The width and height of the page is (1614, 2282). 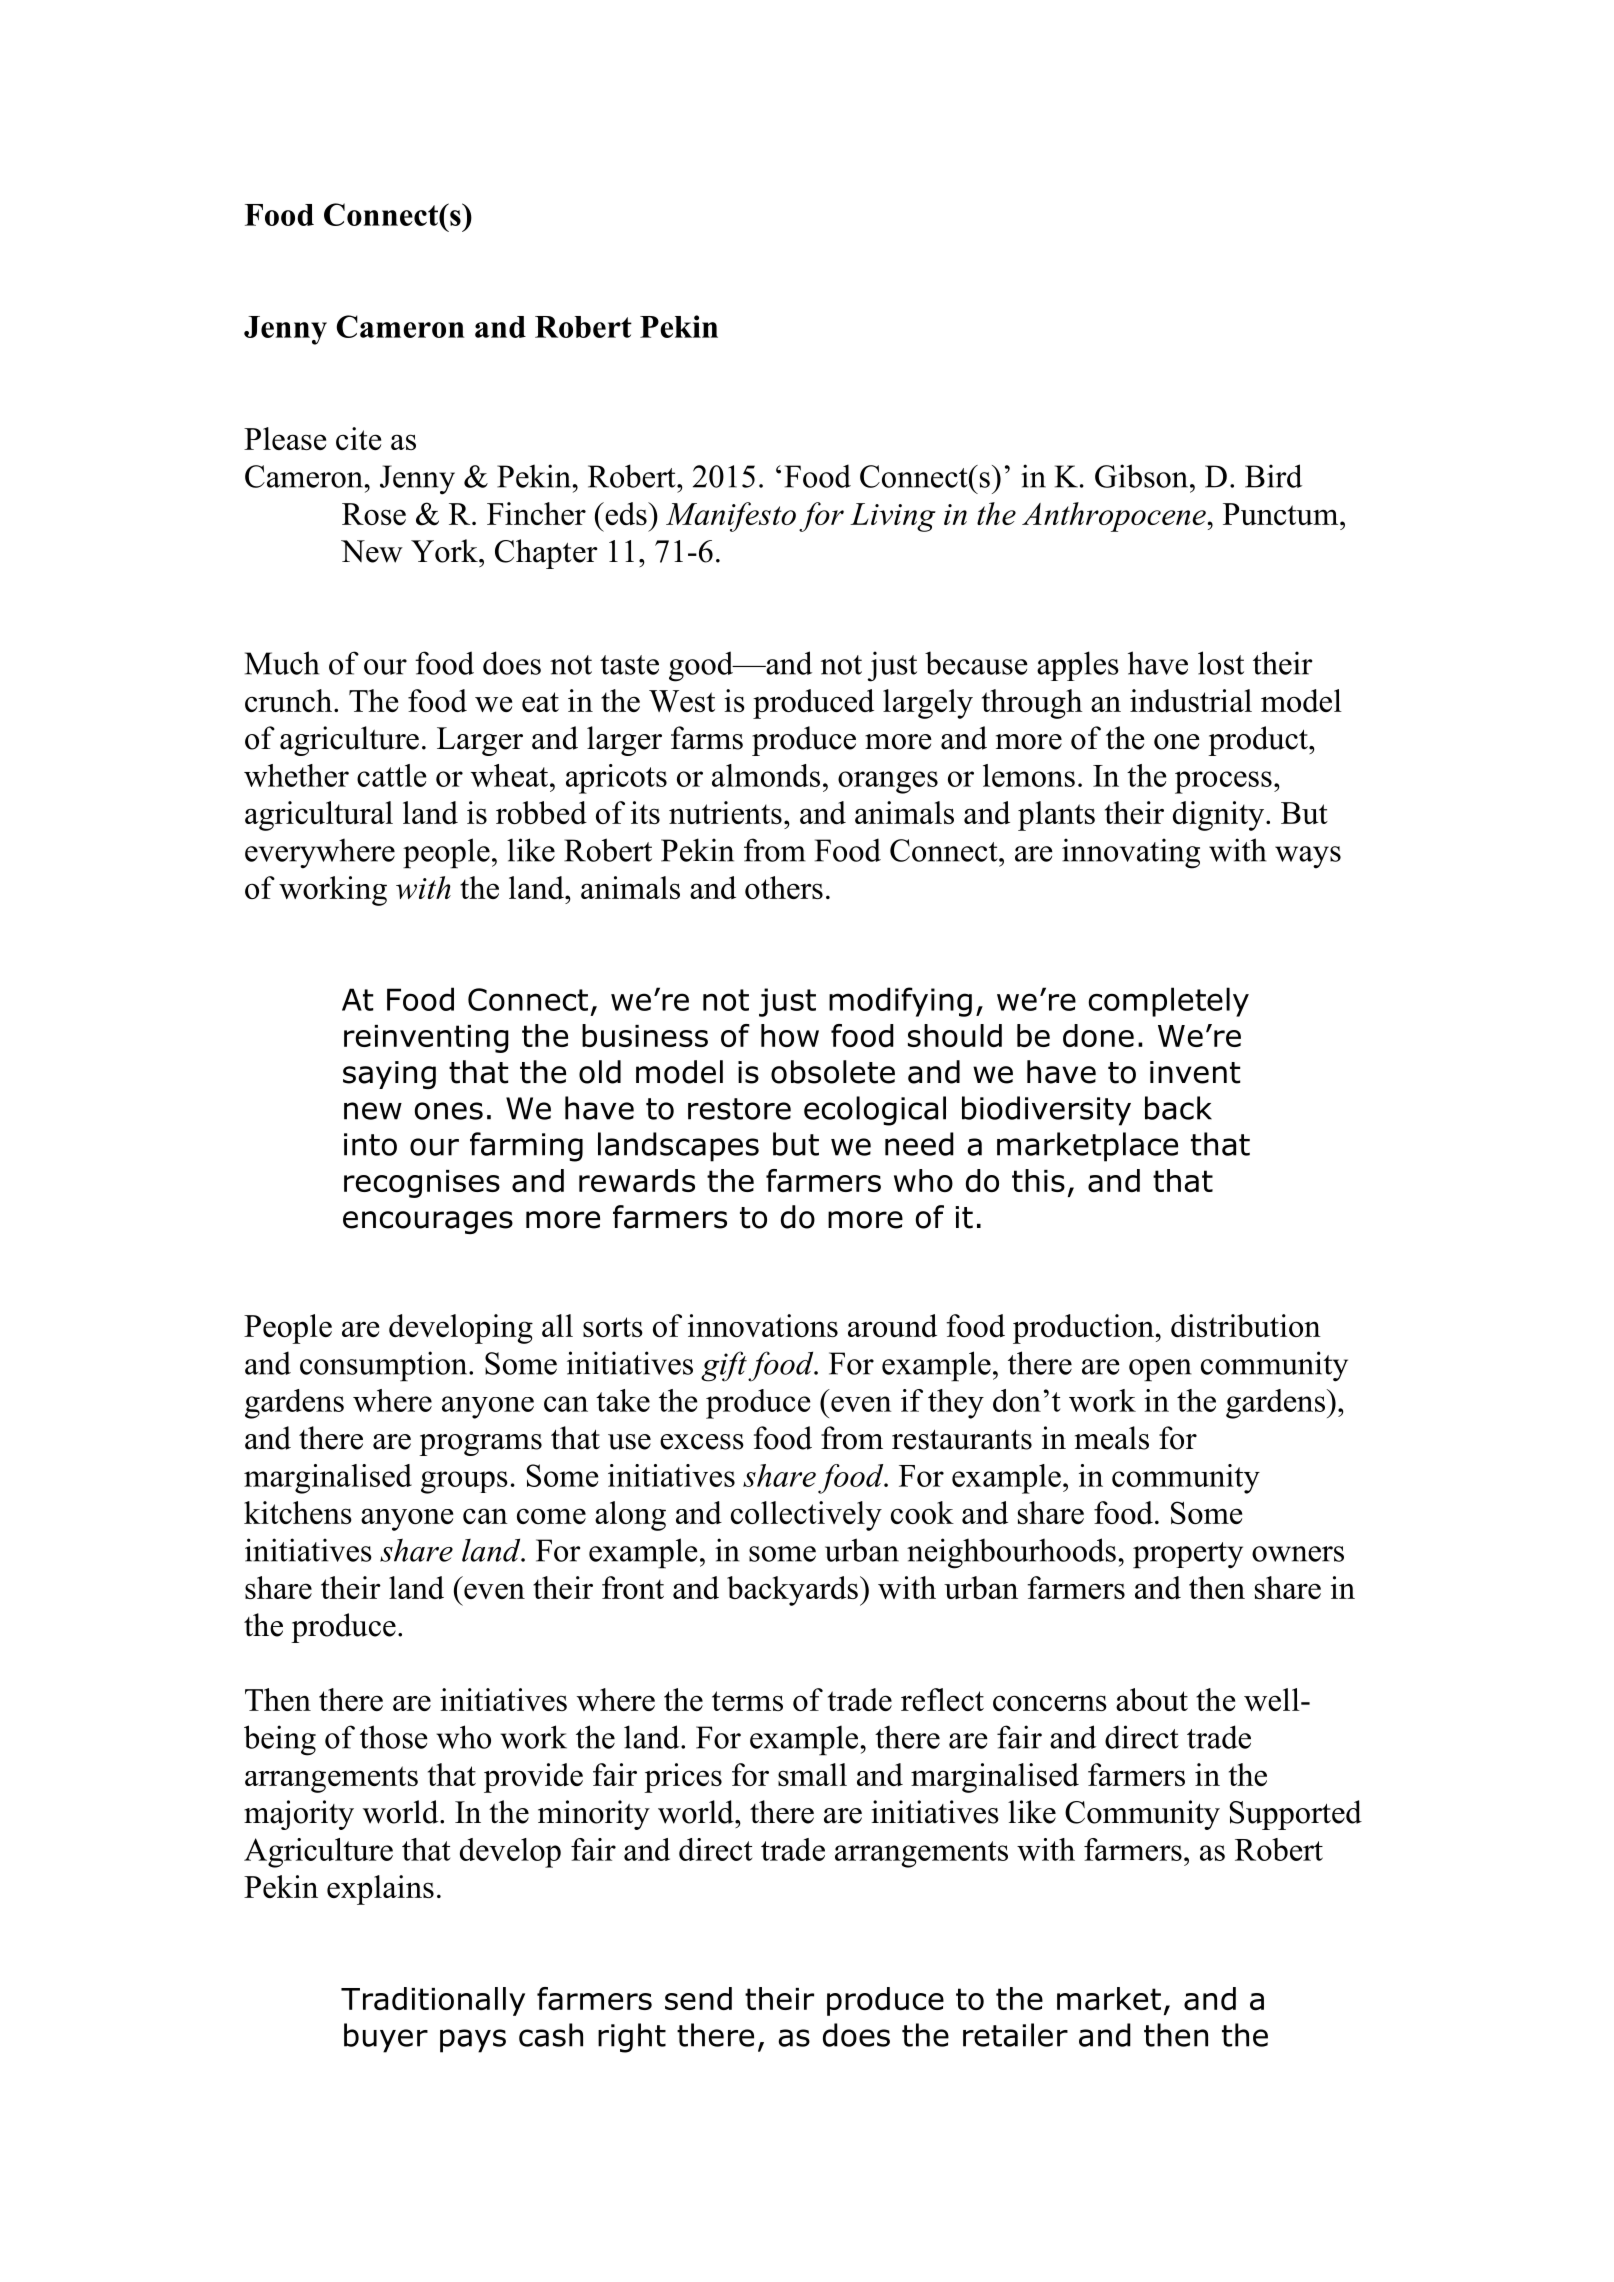 What do you see at coordinates (1246, 1325) in the page?
I see `distribution` at bounding box center [1246, 1325].
